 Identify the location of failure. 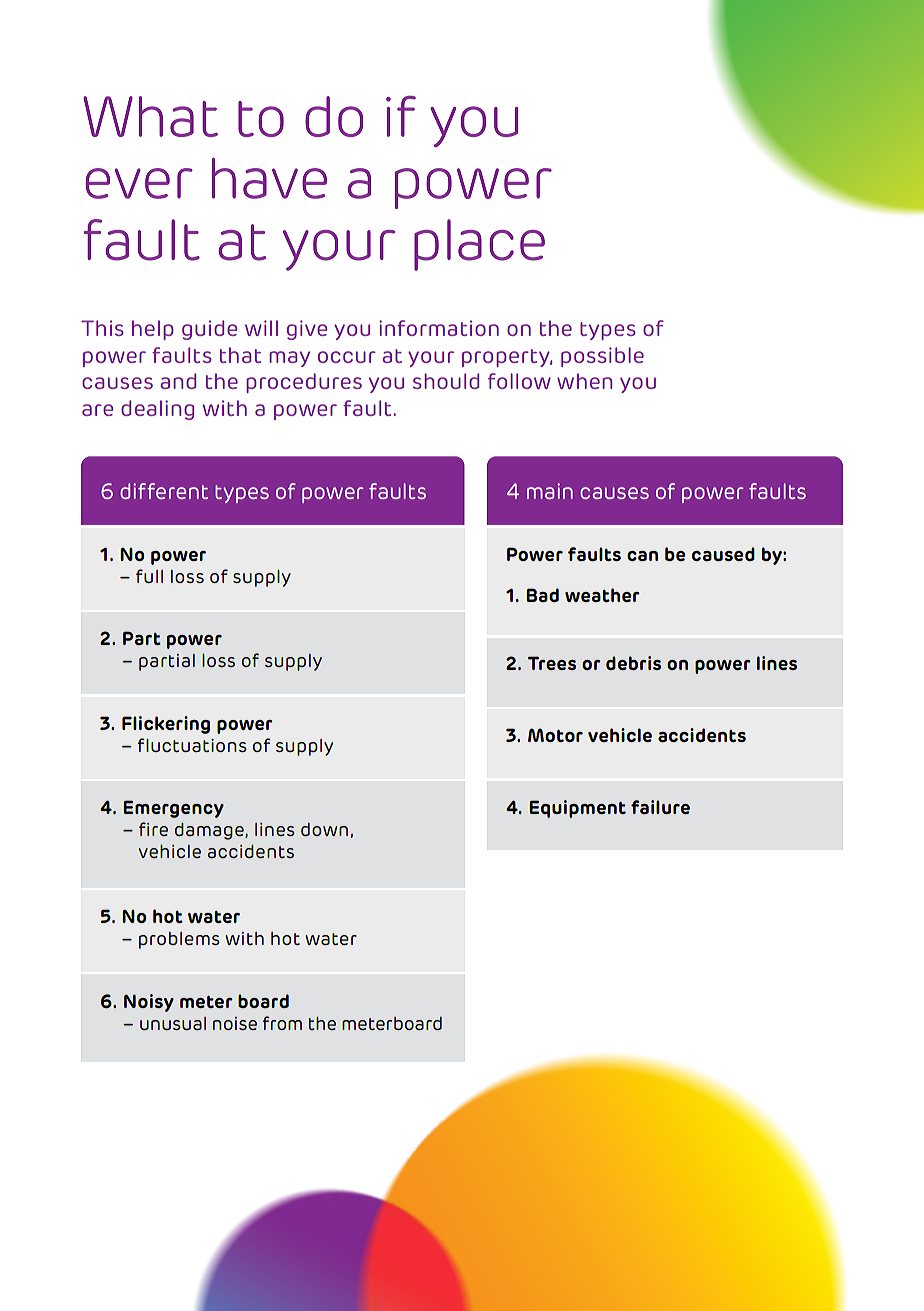
(660, 807).
